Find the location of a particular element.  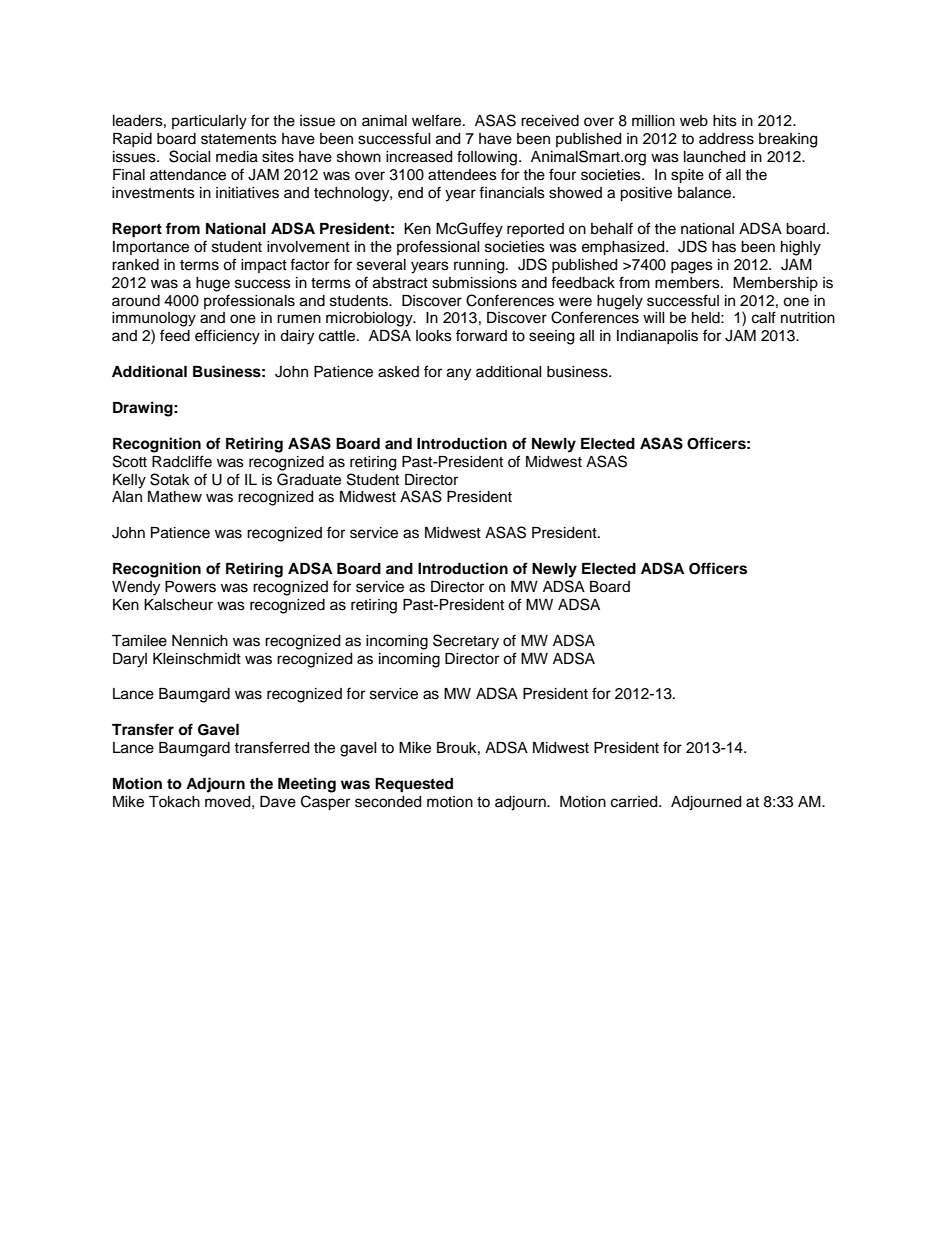

address is located at coordinates (726, 139).
